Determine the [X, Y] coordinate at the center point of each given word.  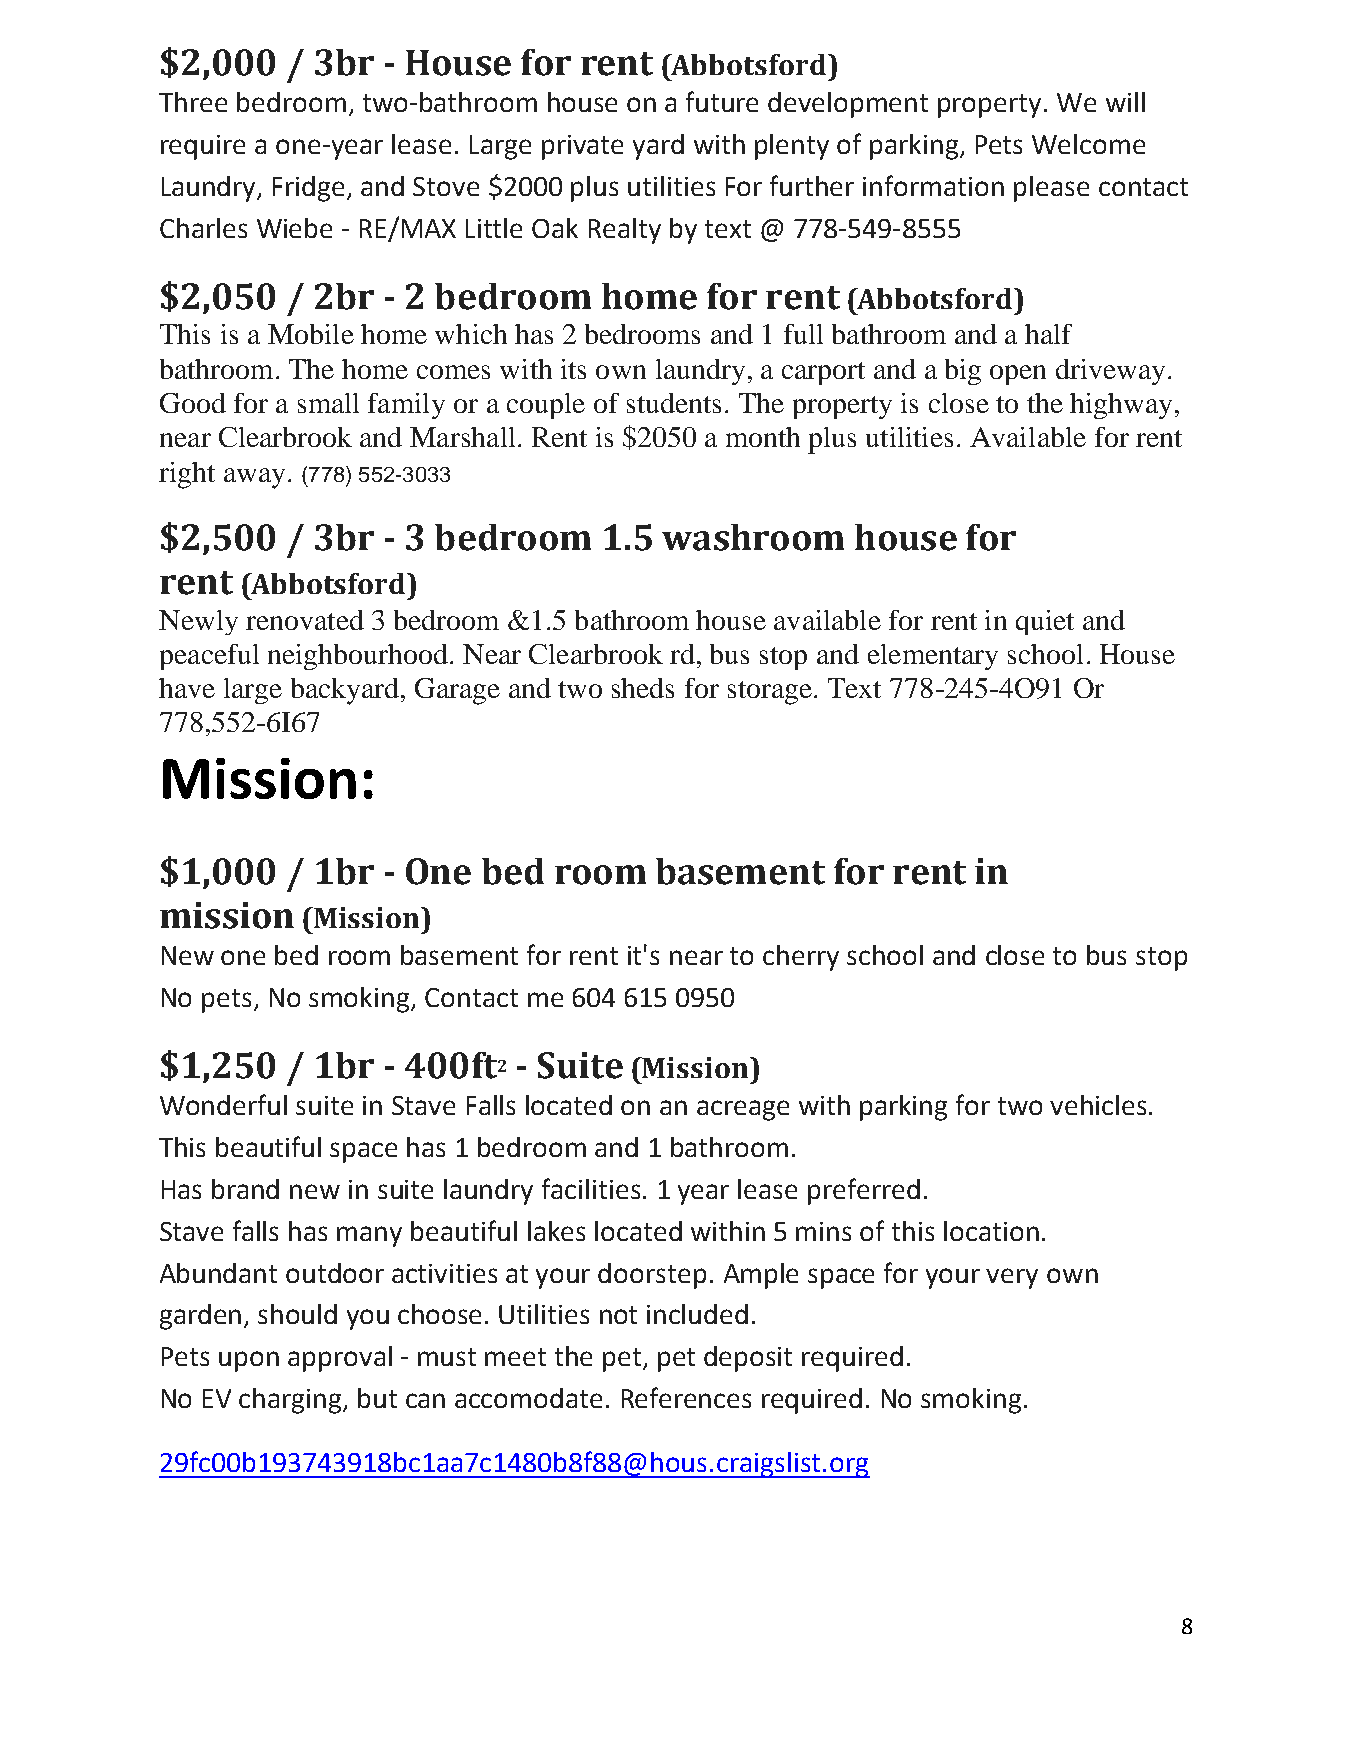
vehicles [1098, 1105]
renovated [305, 620]
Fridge [310, 189]
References [686, 1397]
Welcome [1088, 144]
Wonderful [223, 1104]
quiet [1045, 622]
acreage [743, 1110]
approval [340, 1359]
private [582, 147]
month [763, 437]
